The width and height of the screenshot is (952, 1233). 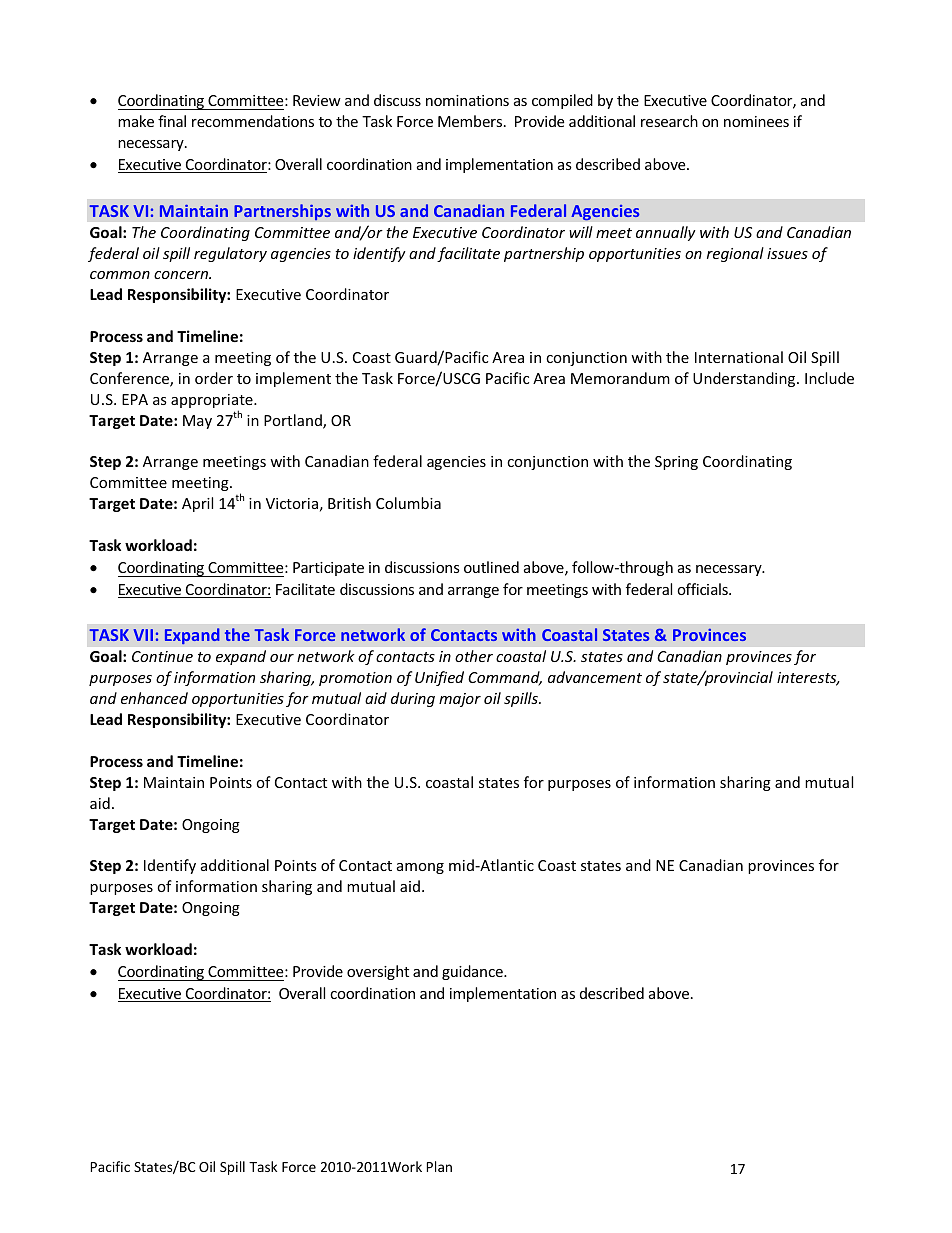 I want to click on guidance, so click(x=473, y=972).
